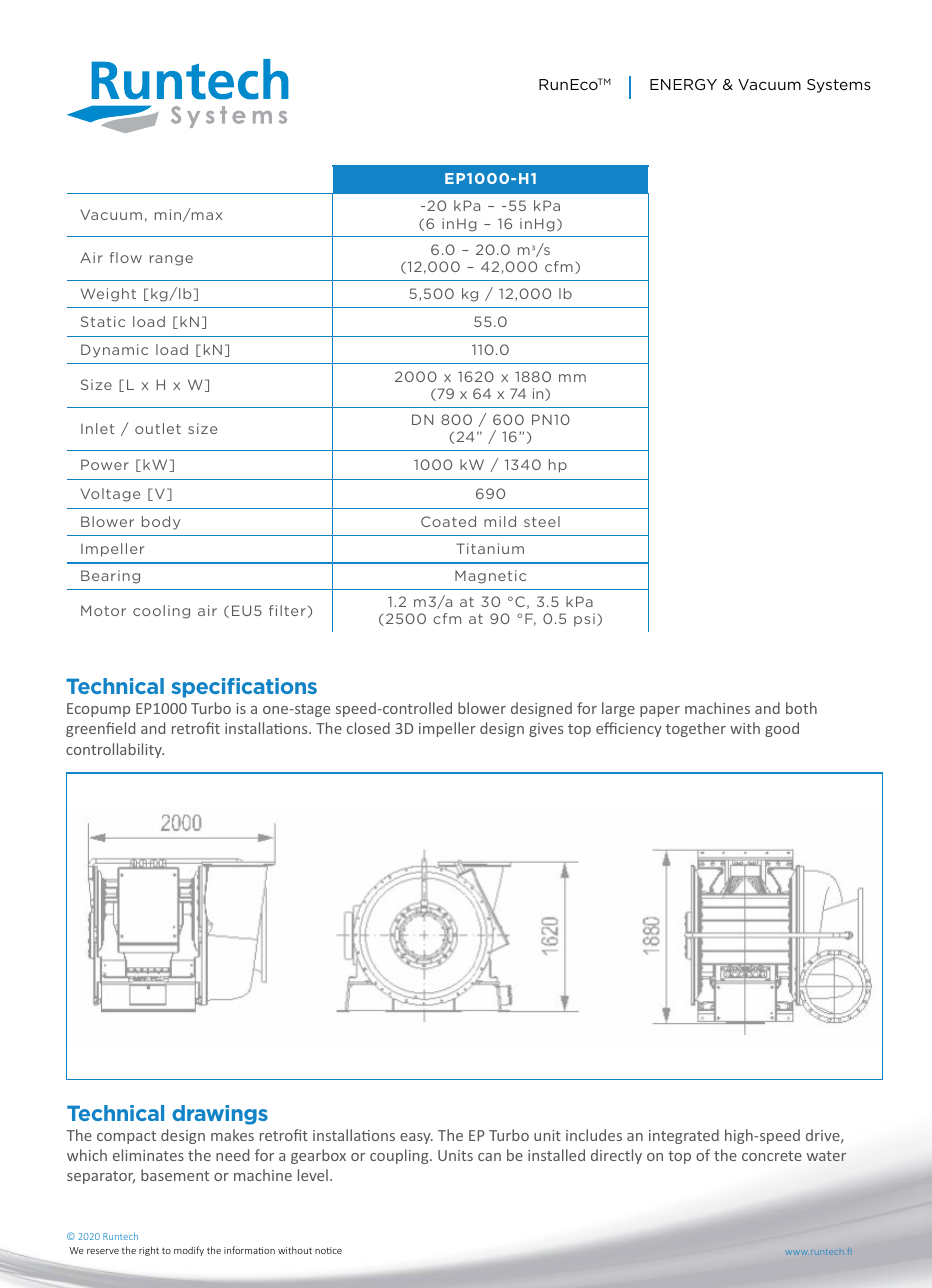 The height and width of the image is (1288, 932). What do you see at coordinates (839, 86) in the image?
I see `Systems` at bounding box center [839, 86].
